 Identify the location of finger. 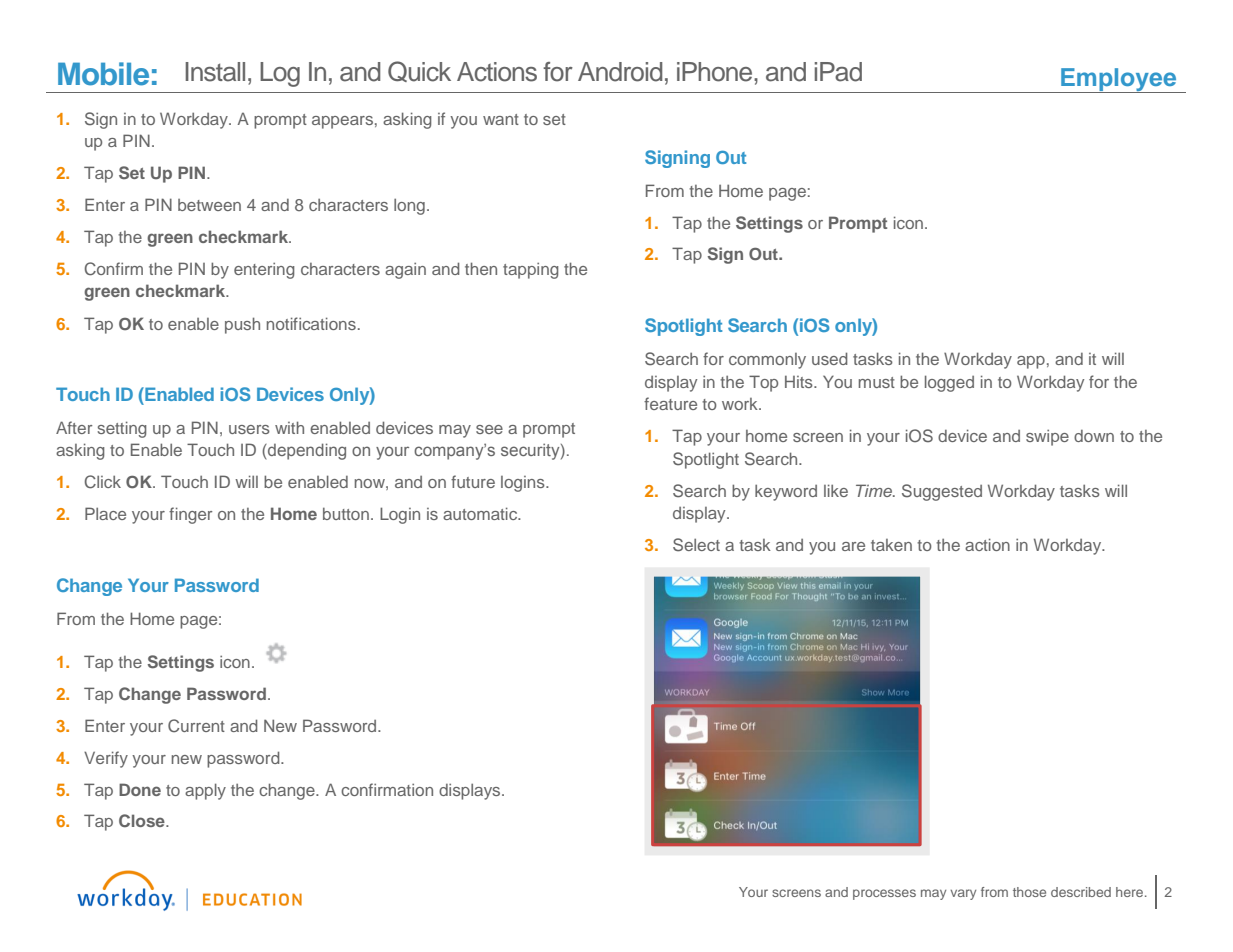
(190, 515).
